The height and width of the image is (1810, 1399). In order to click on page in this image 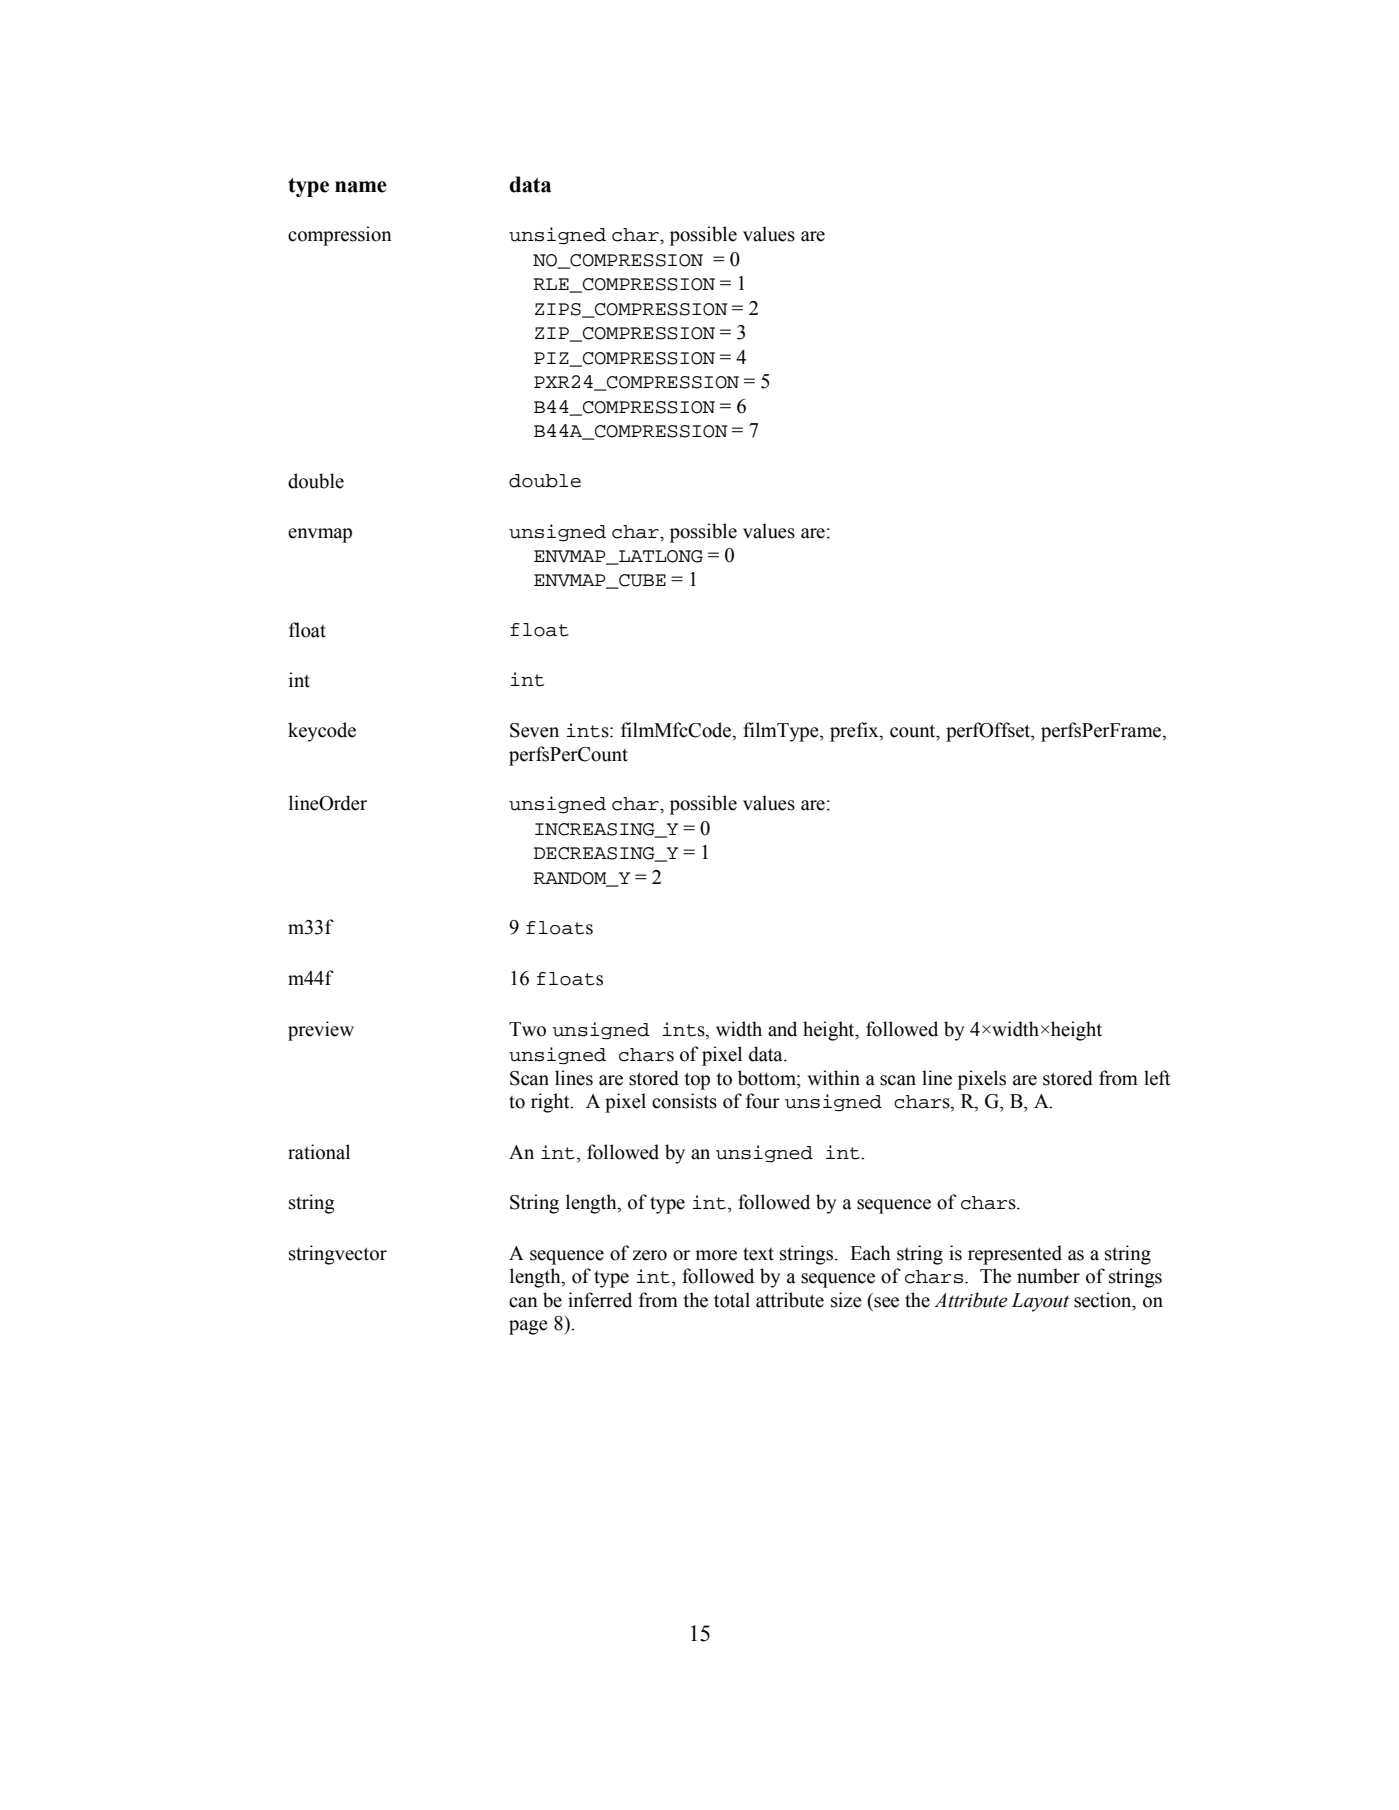, I will do `click(528, 1327)`.
